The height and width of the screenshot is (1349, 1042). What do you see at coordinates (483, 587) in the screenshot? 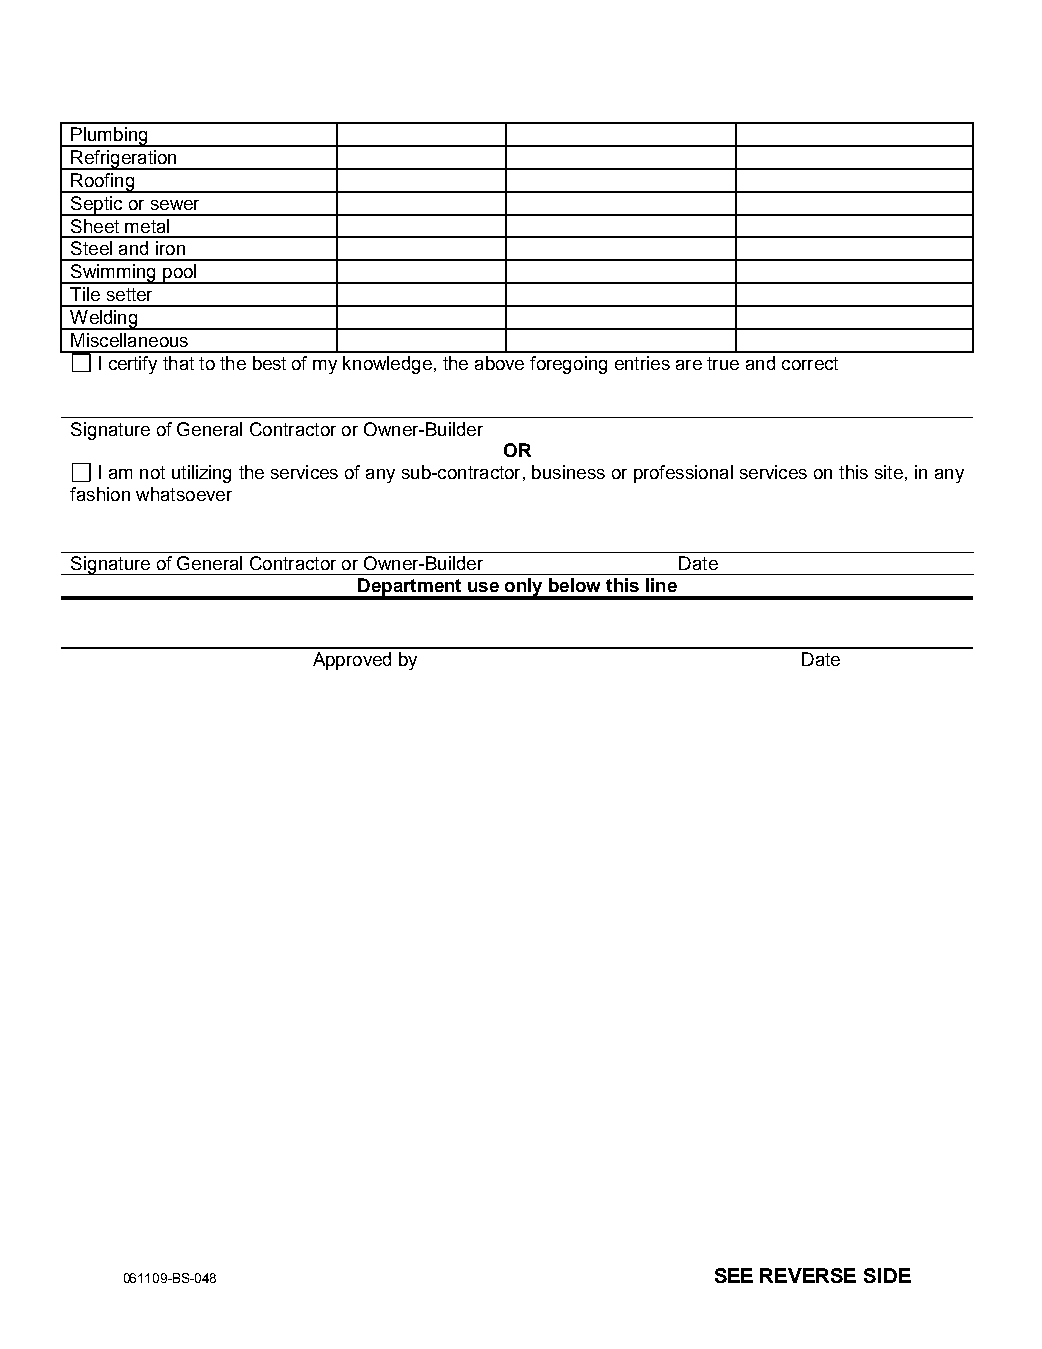
I see `use` at bounding box center [483, 587].
